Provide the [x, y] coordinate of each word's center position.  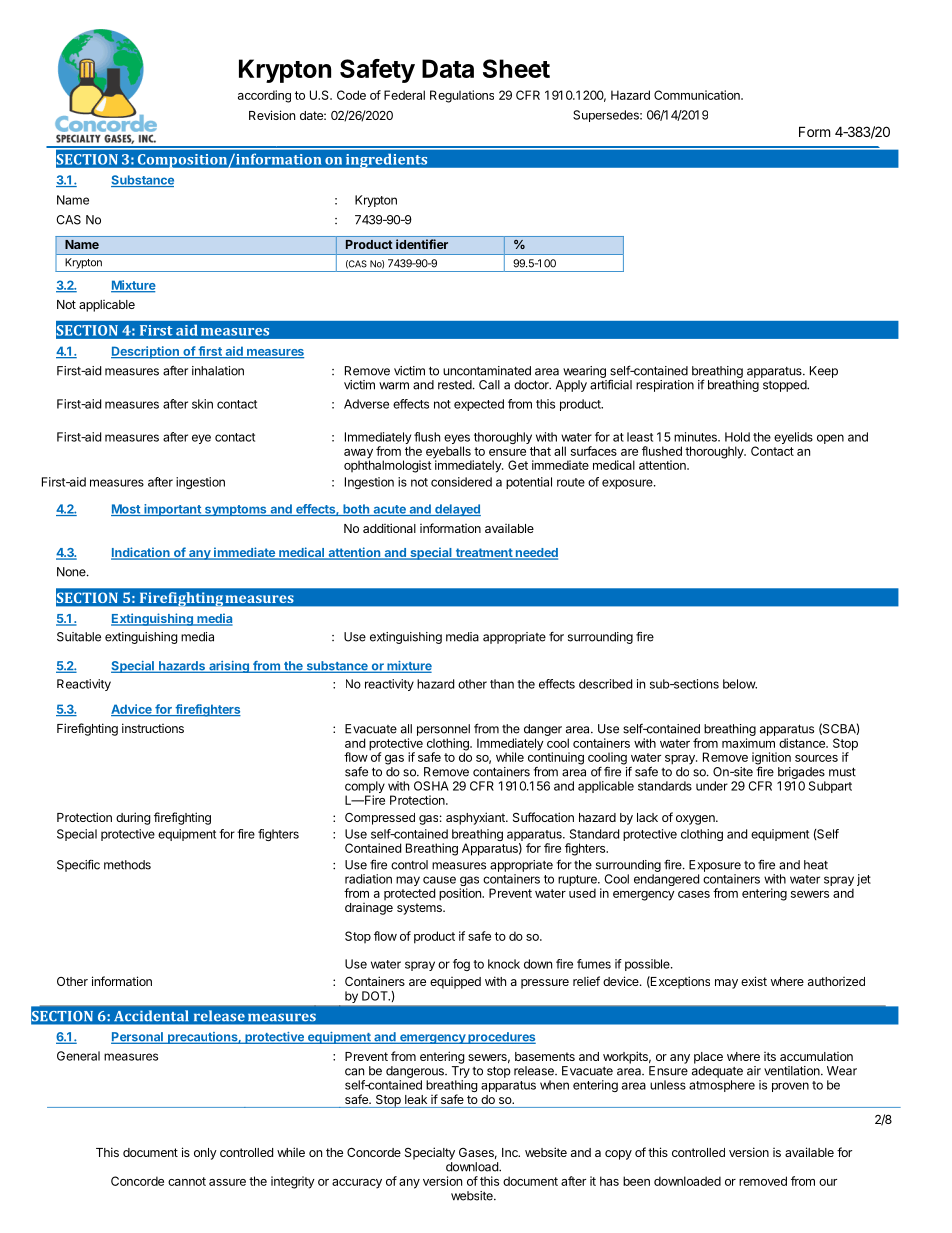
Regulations [462, 96]
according [264, 96]
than [502, 684]
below [740, 684]
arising [229, 667]
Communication [698, 95]
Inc [511, 1152]
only [205, 1154]
